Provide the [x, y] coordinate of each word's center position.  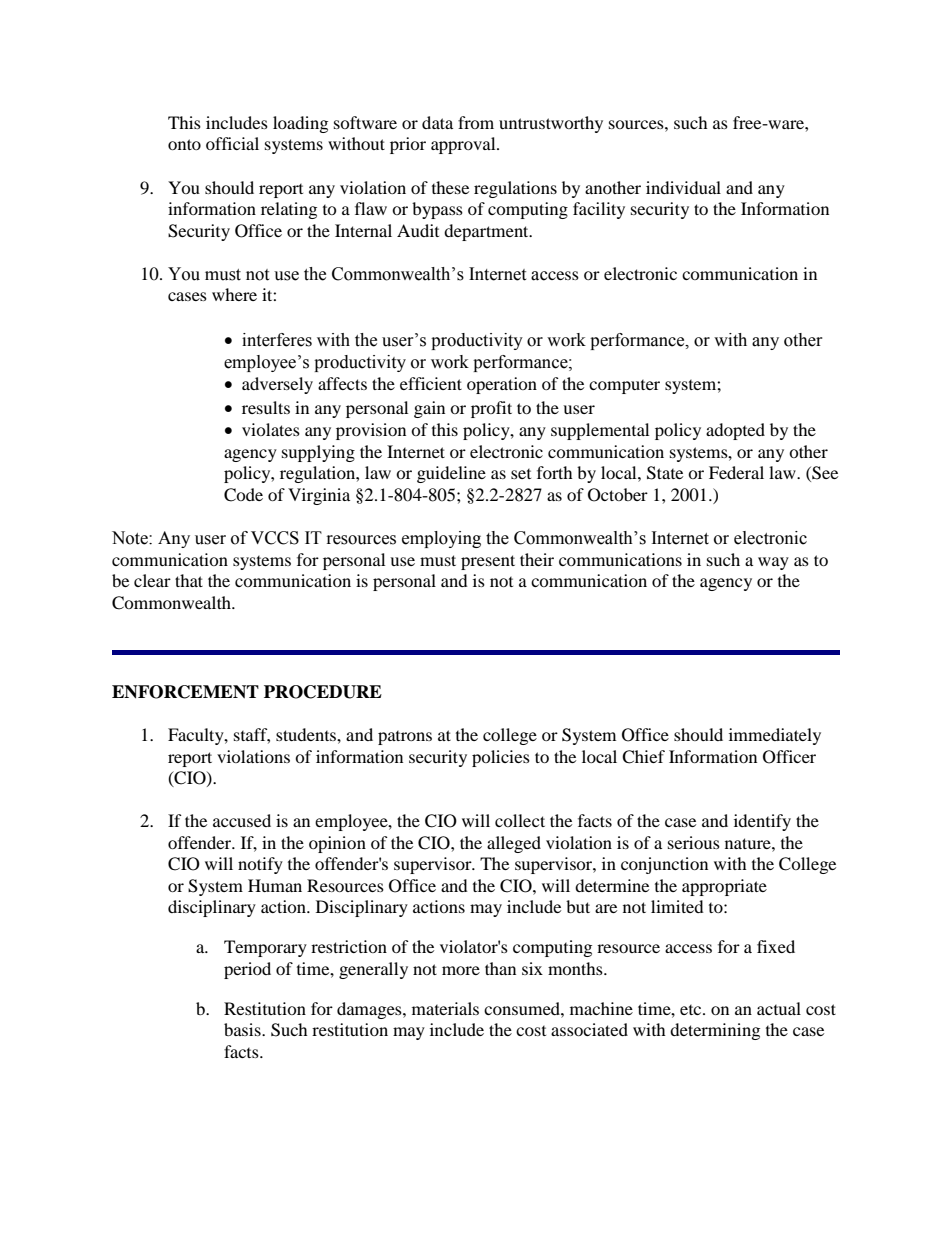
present [488, 562]
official [232, 143]
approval [464, 145]
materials [445, 1008]
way [773, 563]
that [189, 580]
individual [683, 187]
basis [243, 1029]
